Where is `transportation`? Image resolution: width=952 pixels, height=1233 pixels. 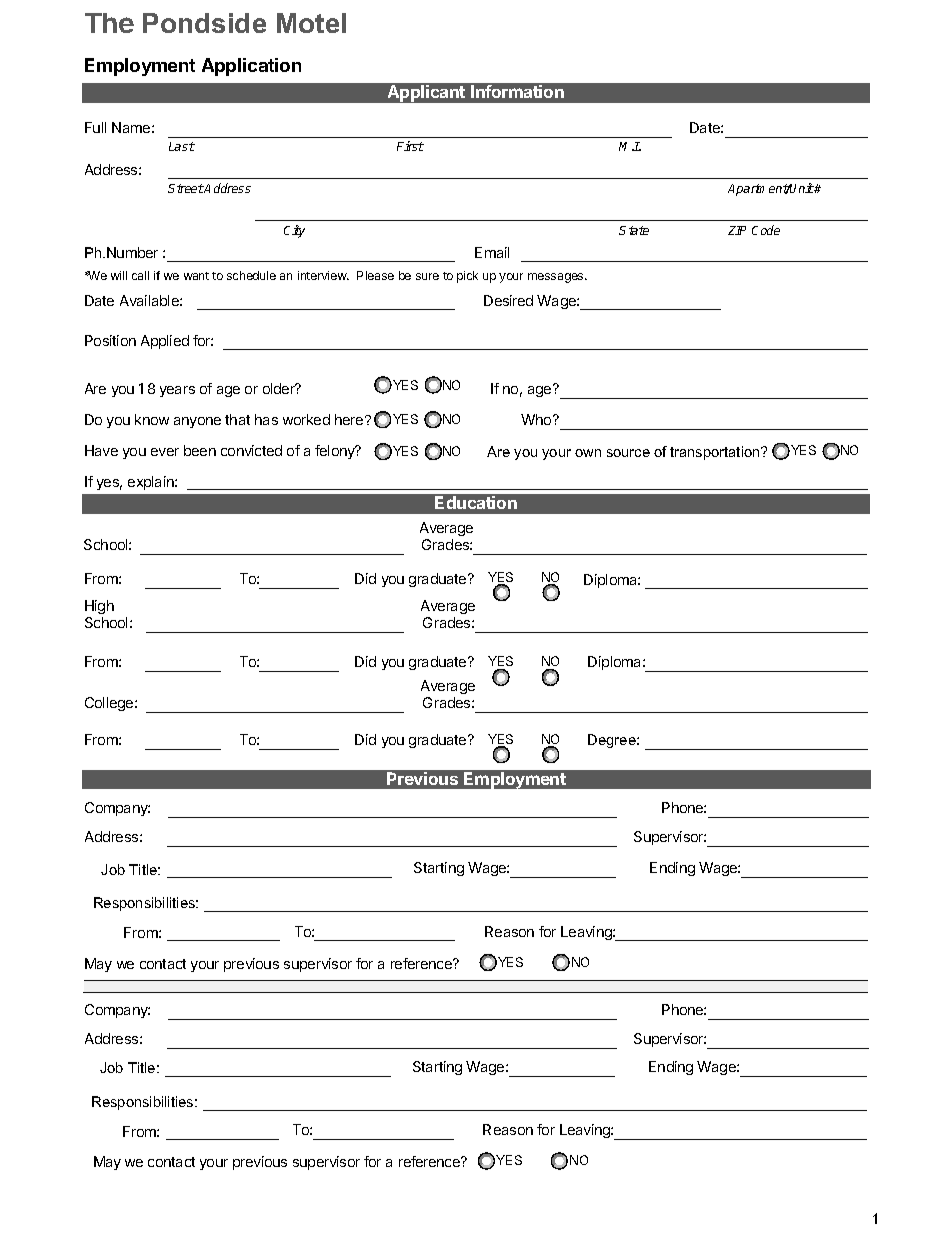 transportation is located at coordinates (716, 453).
